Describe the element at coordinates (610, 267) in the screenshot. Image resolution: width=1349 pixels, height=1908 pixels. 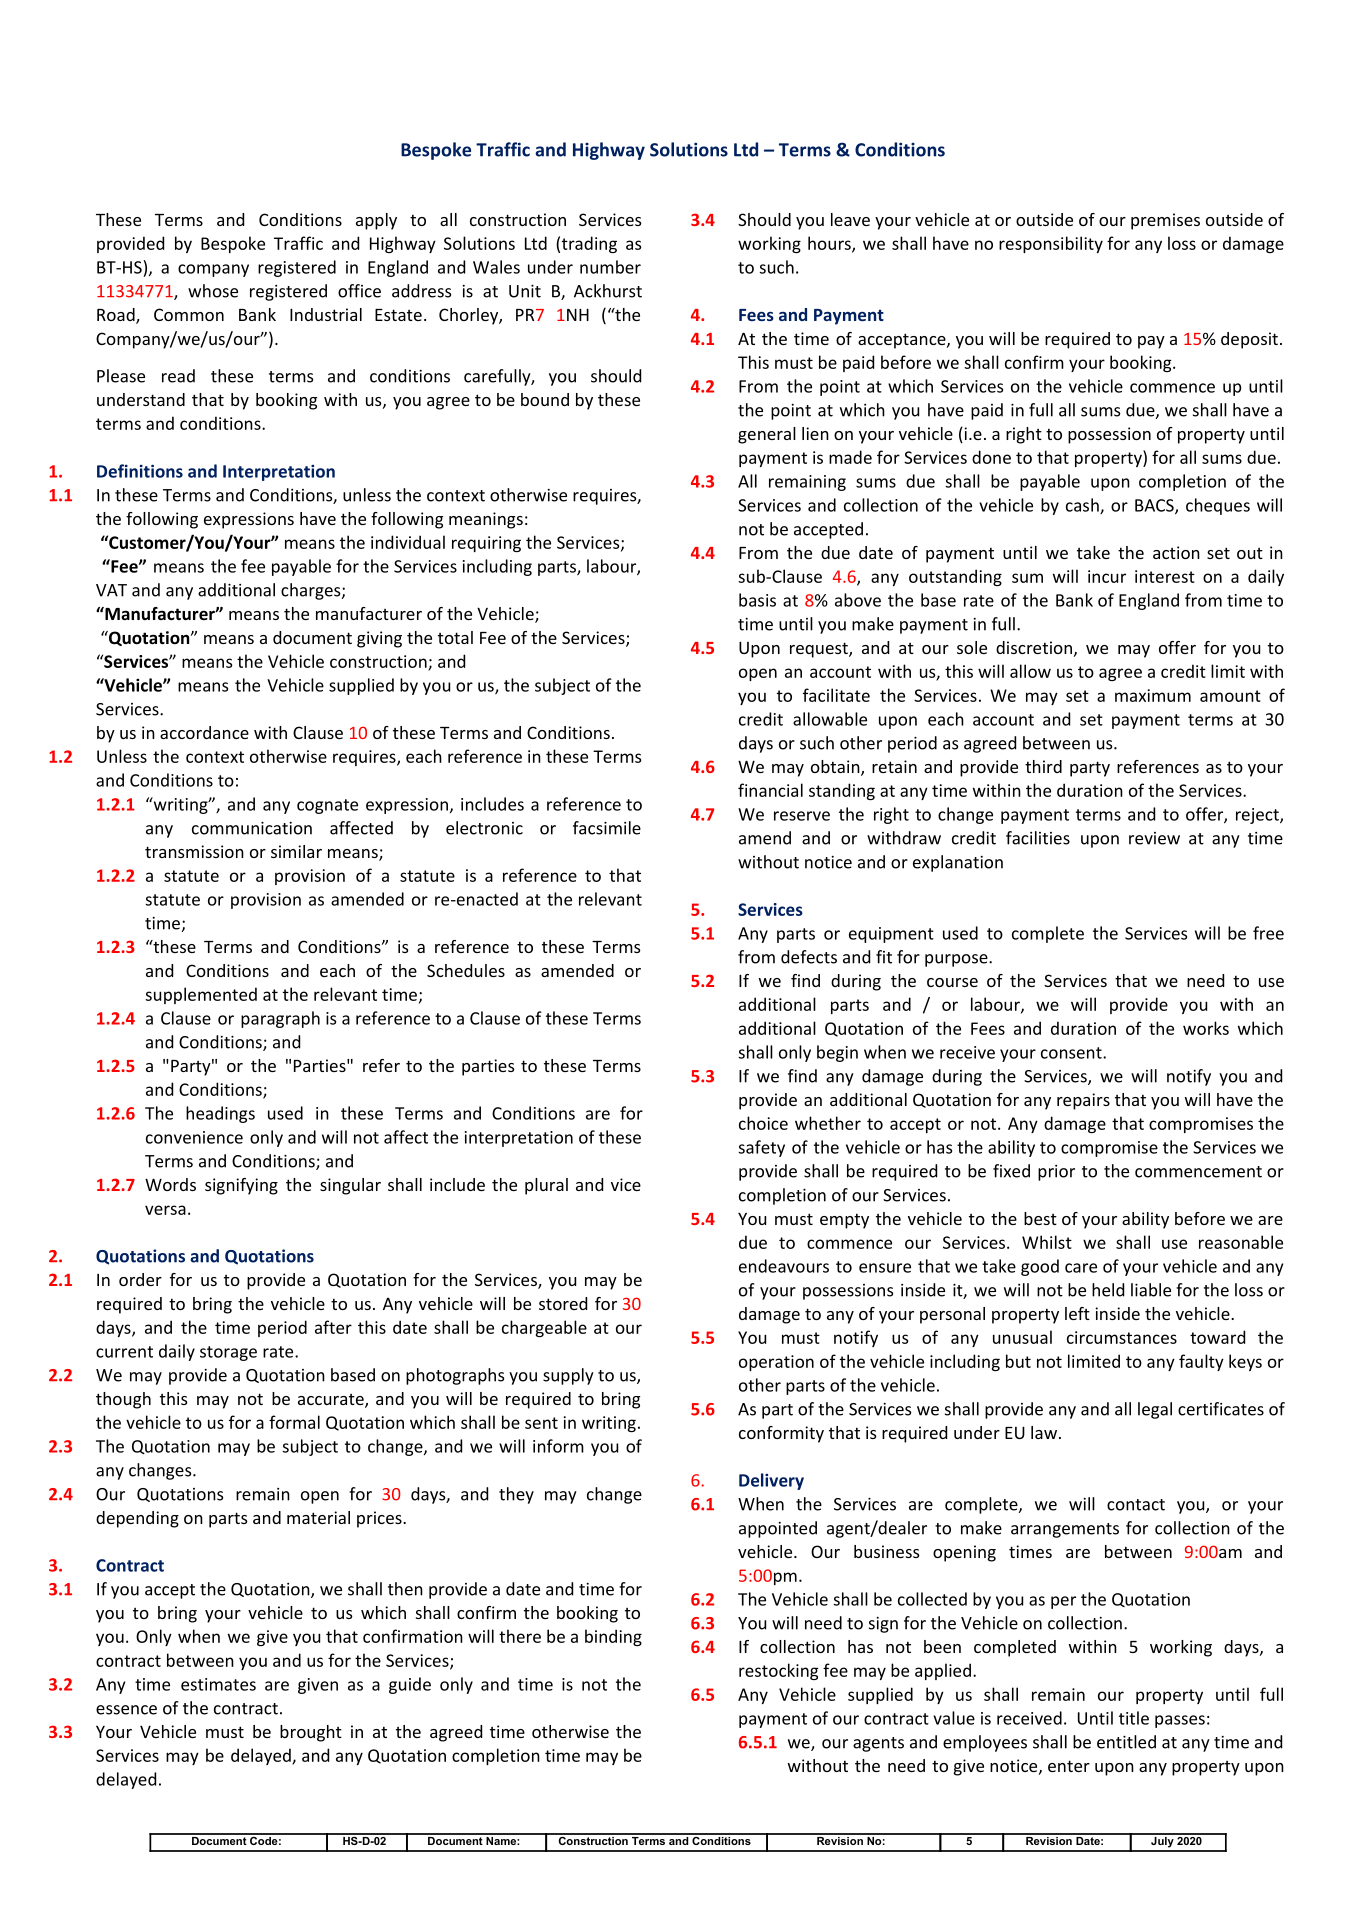
I see `number` at that location.
